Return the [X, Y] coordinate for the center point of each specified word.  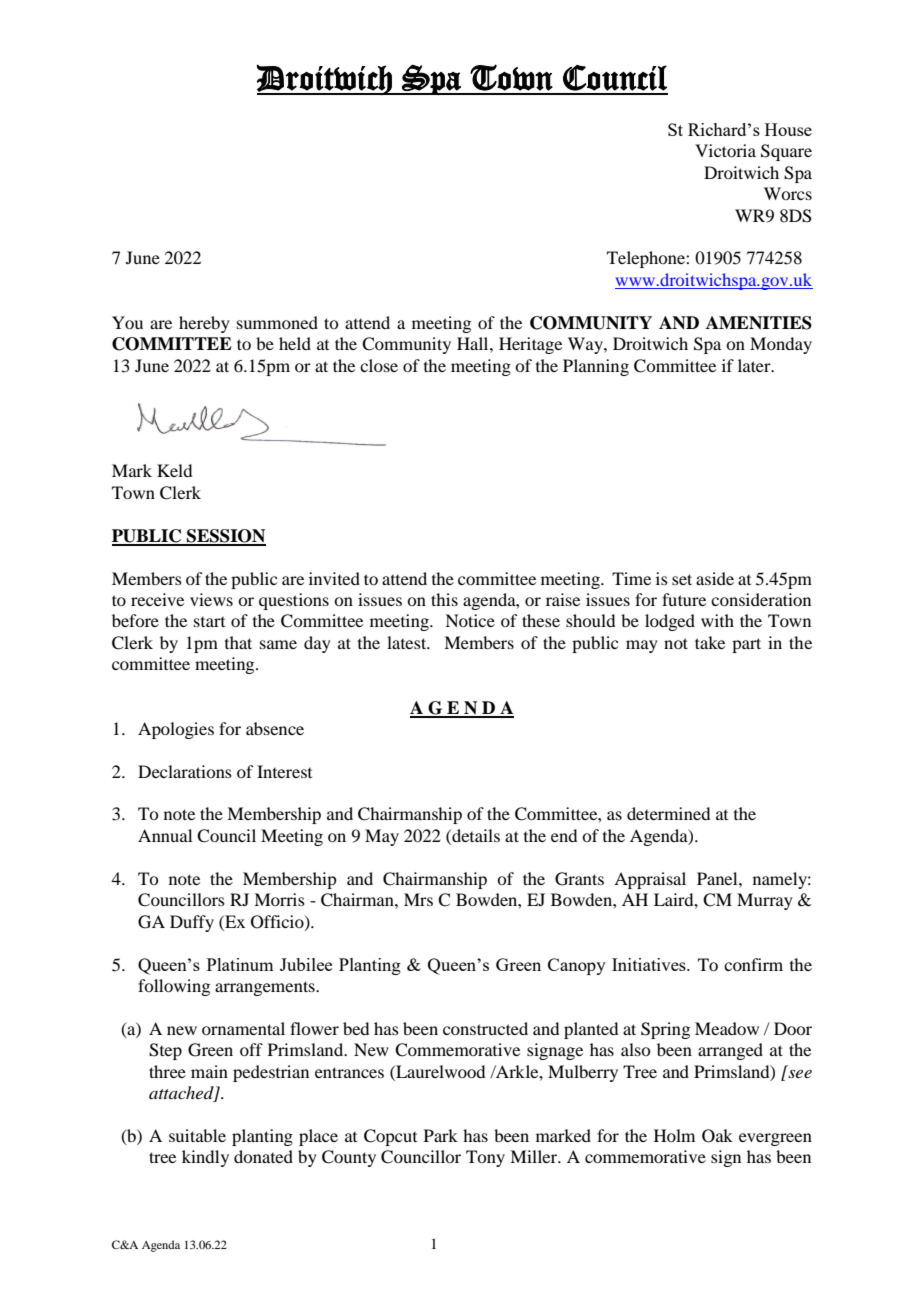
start [209, 622]
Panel [718, 878]
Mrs [418, 899]
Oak [717, 1136]
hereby [204, 324]
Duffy [192, 923]
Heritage [530, 345]
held [295, 343]
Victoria [725, 150]
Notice [470, 620]
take [710, 642]
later [755, 365]
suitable [197, 1135]
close [379, 365]
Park [441, 1135]
